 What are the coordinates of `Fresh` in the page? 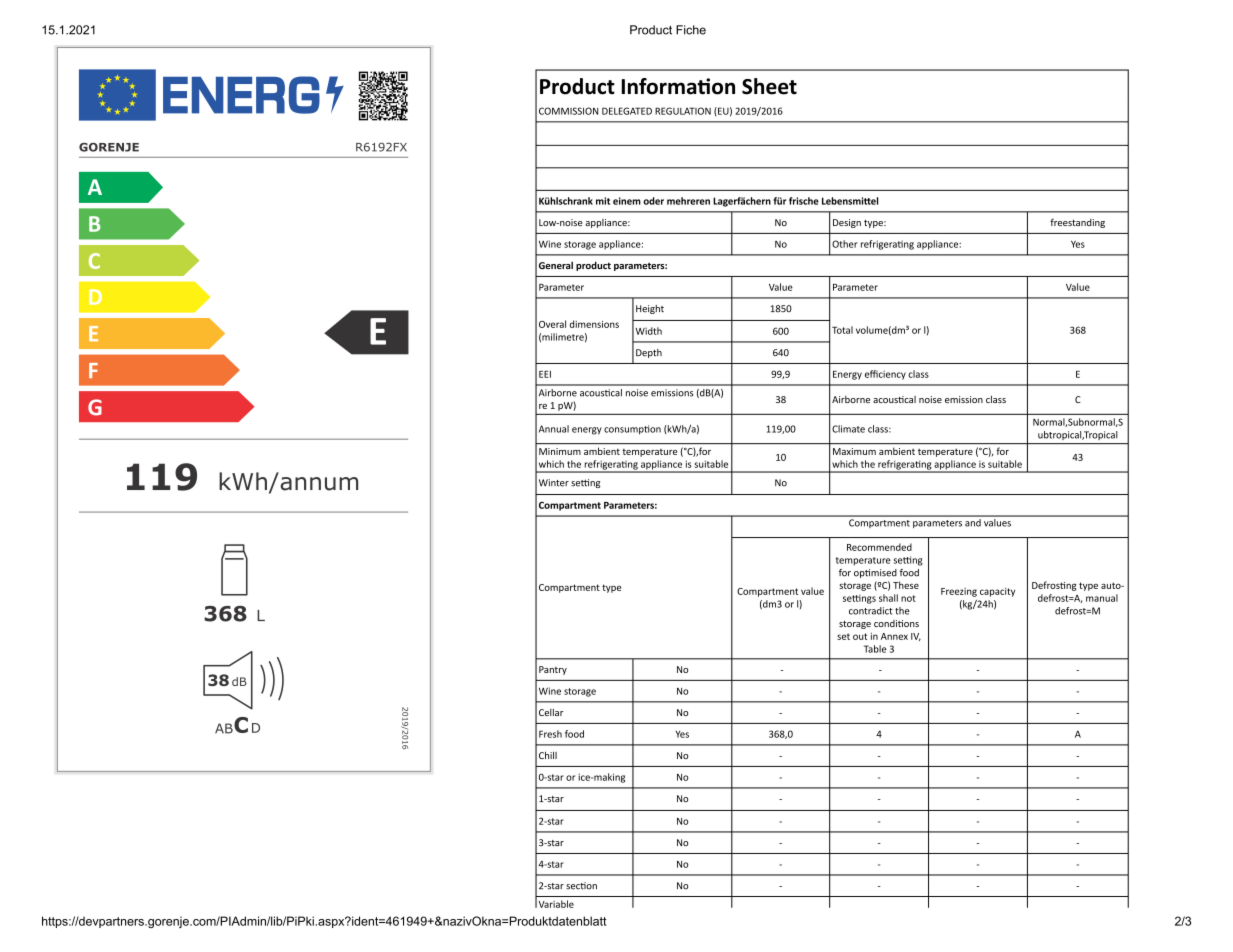 It's located at (550, 734).
